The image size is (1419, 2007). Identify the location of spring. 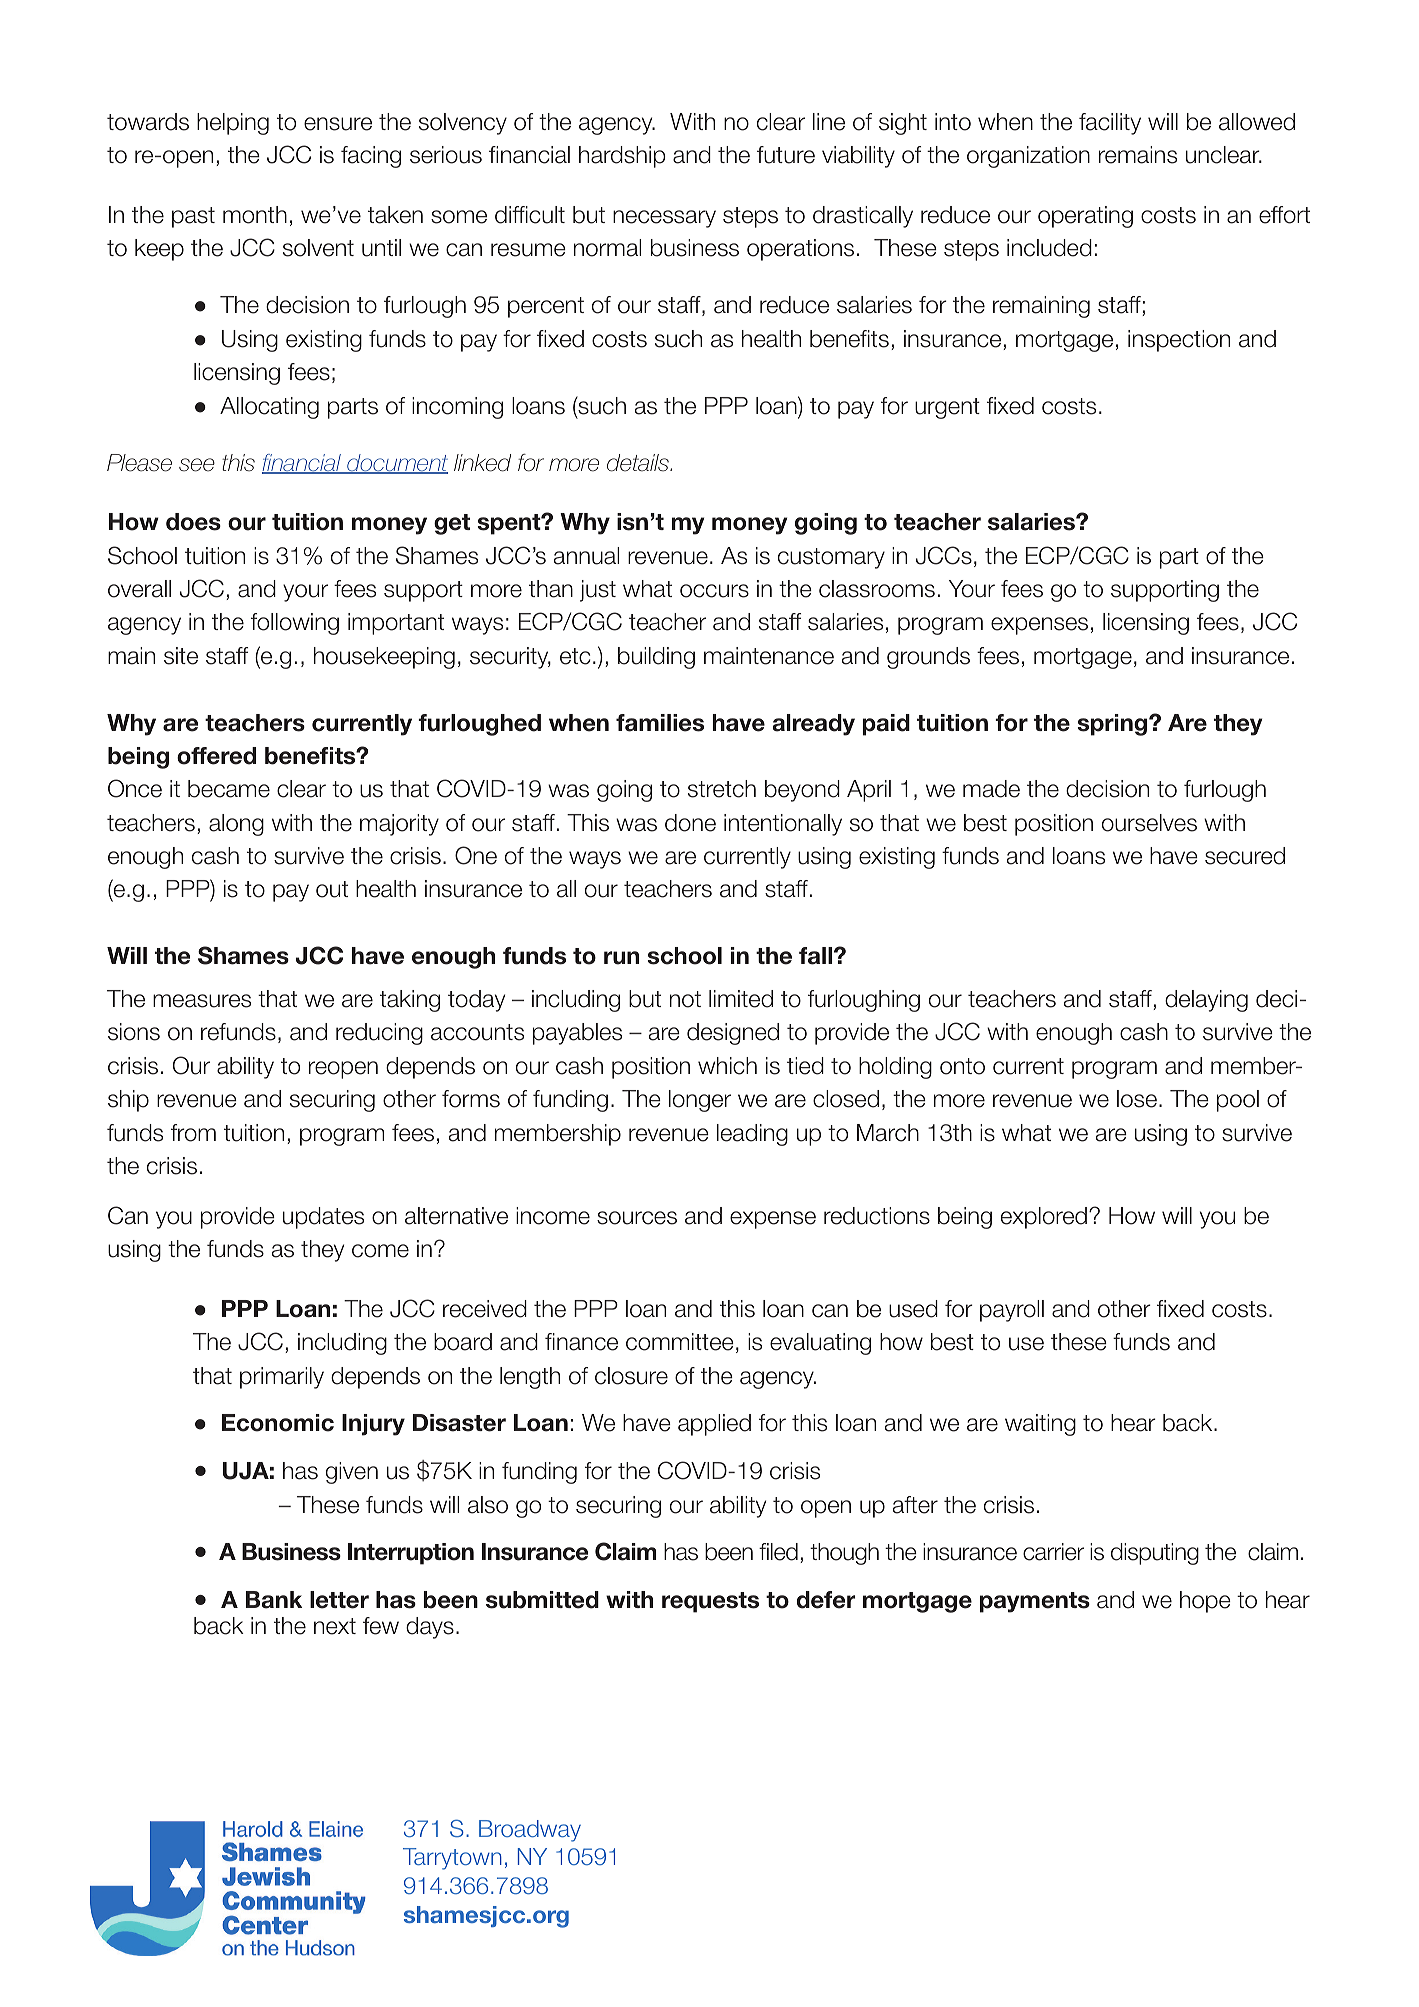
(1113, 725).
